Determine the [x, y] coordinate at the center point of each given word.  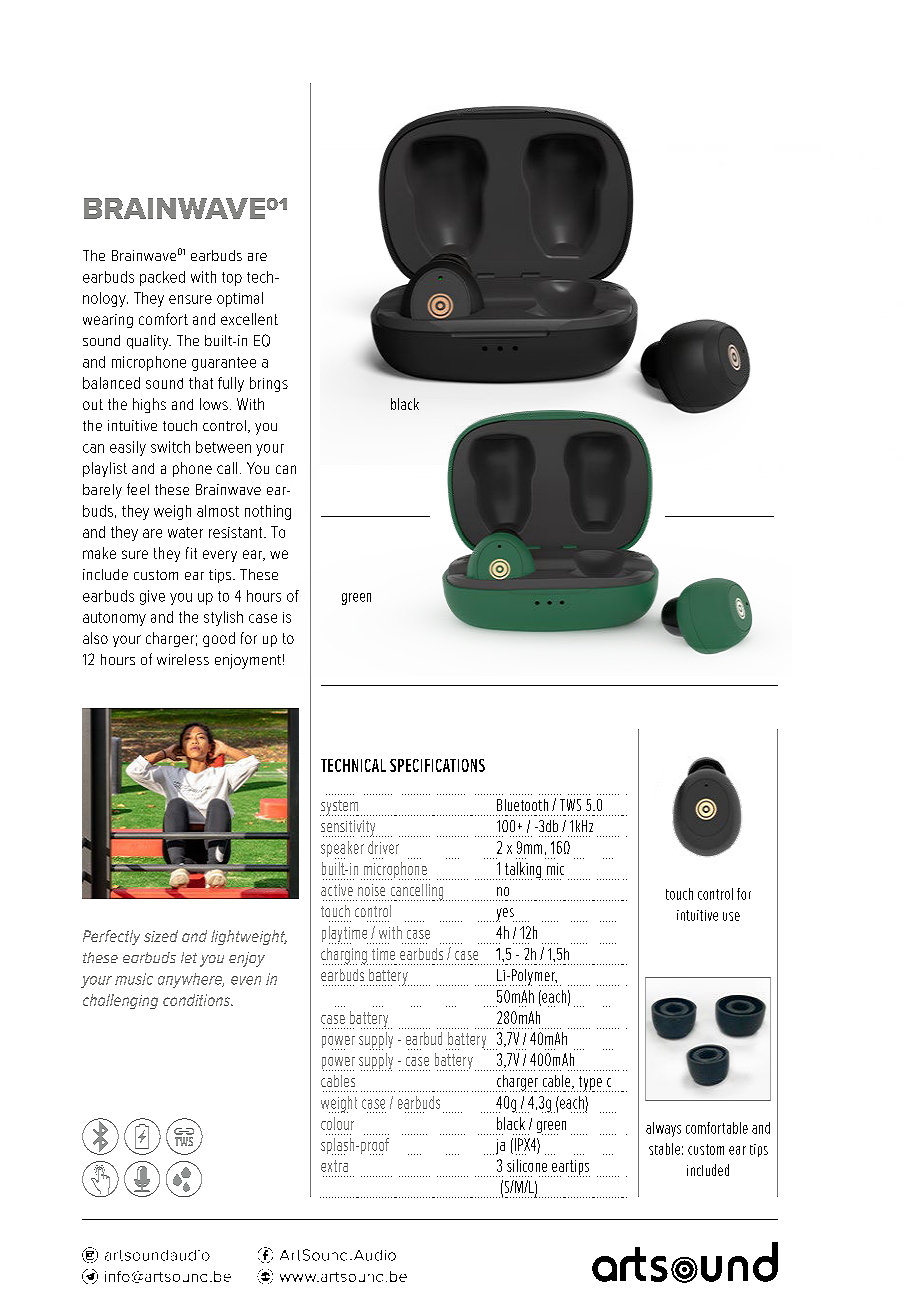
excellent [249, 319]
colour [337, 1123]
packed [162, 278]
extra [334, 1166]
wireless [183, 659]
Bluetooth [522, 805]
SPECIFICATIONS [437, 765]
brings [269, 384]
